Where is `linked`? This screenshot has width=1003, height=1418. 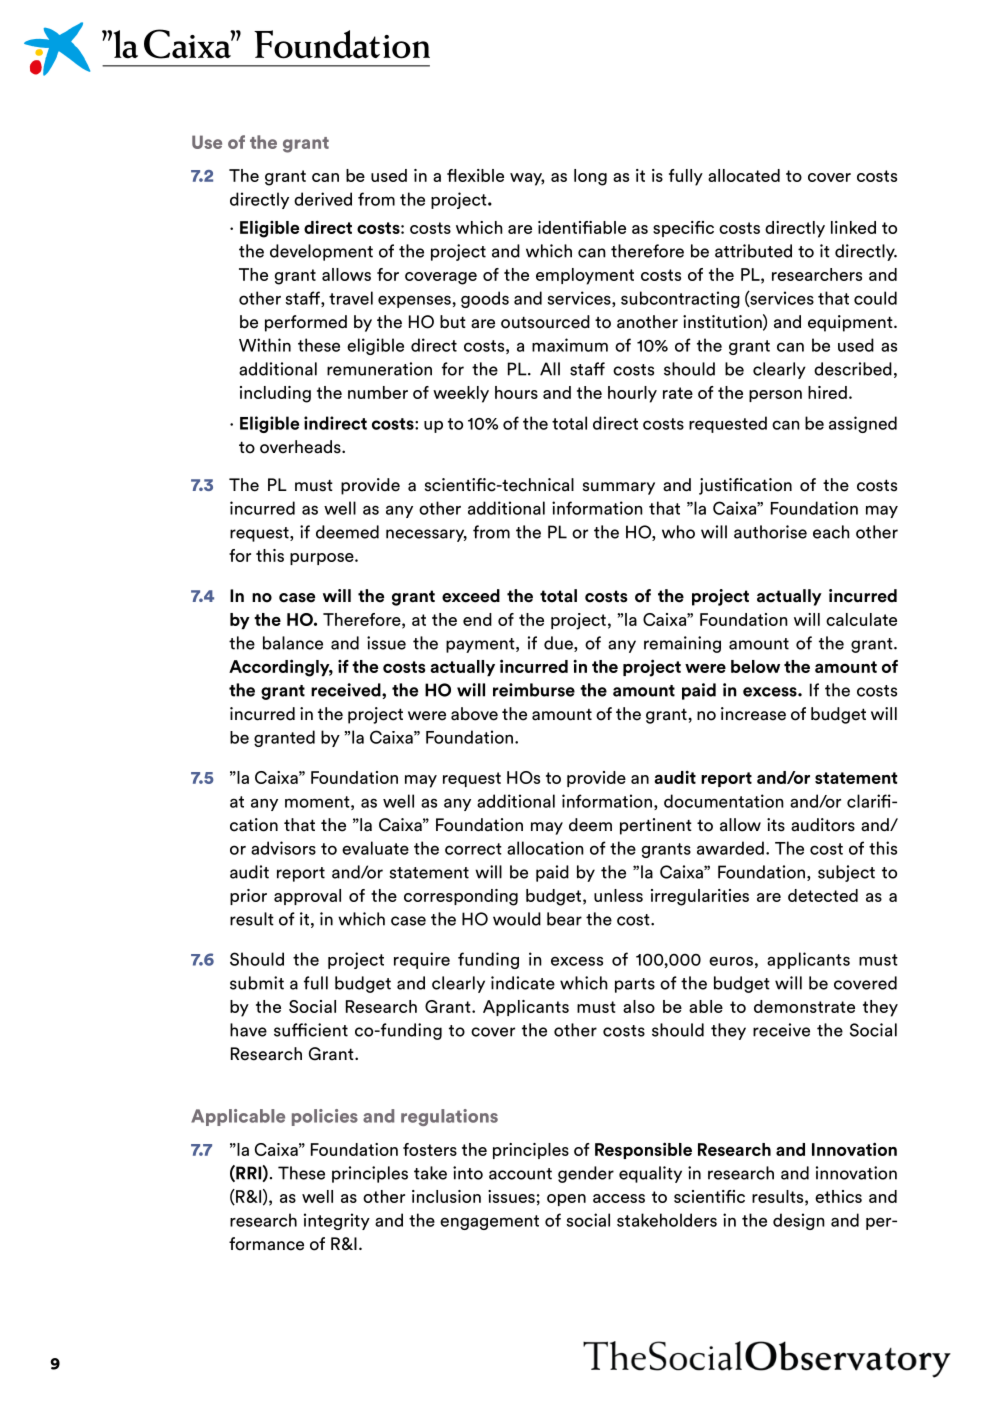 linked is located at coordinates (853, 227).
